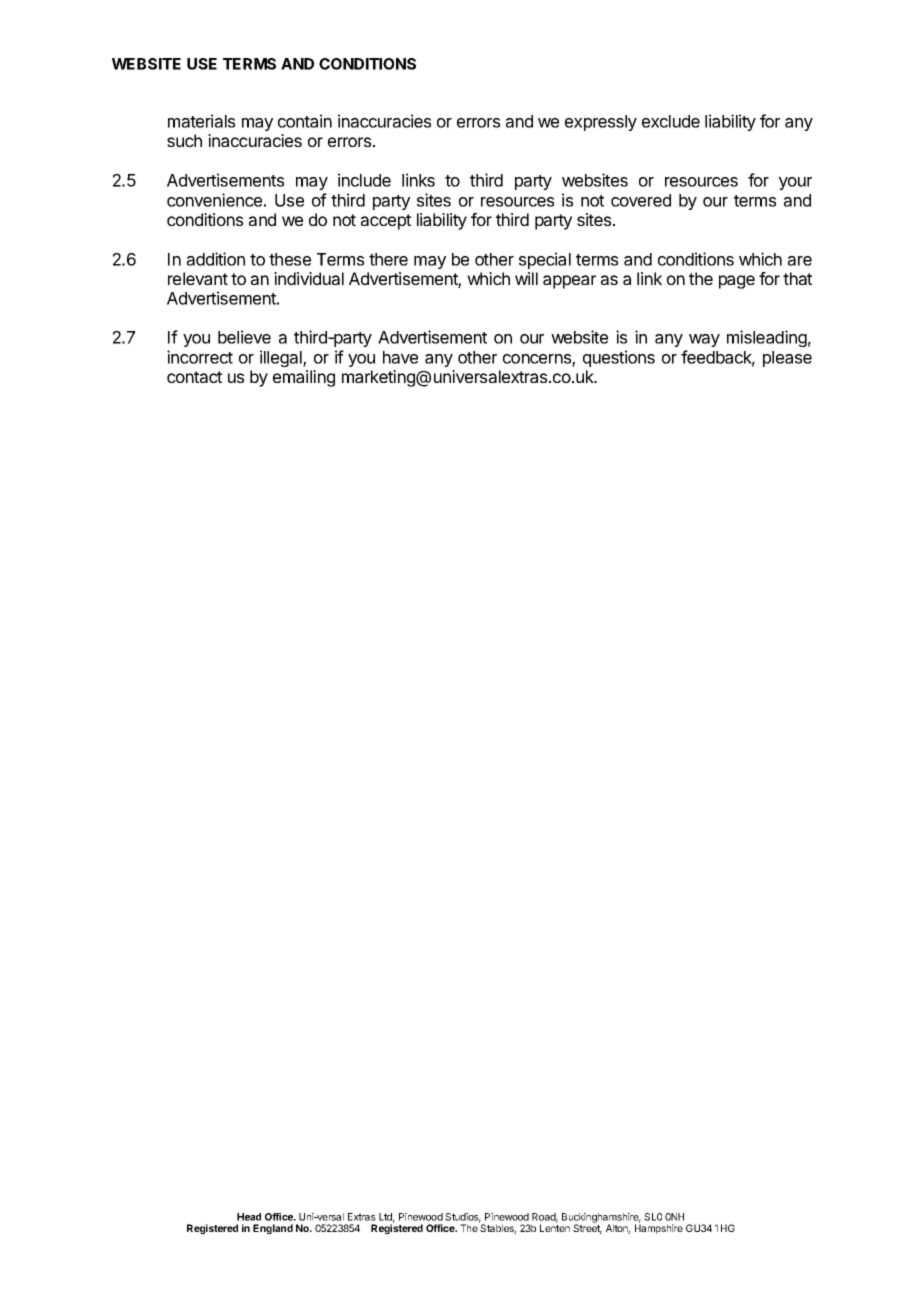 This document has height=1308, width=924. What do you see at coordinates (305, 121) in the document?
I see `contain` at bounding box center [305, 121].
